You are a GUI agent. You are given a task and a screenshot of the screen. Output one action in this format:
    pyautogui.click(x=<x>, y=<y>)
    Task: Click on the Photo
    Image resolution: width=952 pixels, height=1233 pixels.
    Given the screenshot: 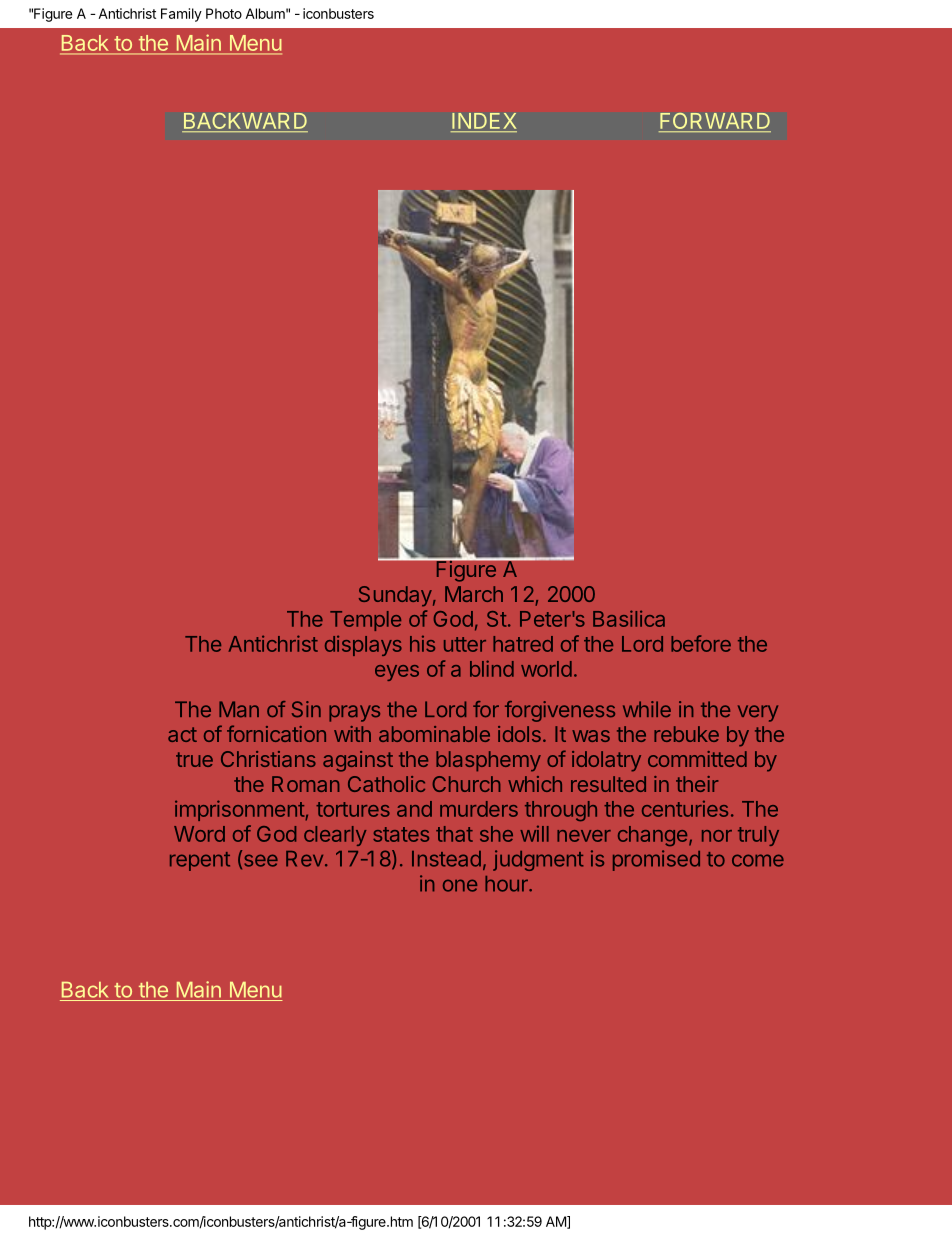 What is the action you would take?
    pyautogui.click(x=224, y=13)
